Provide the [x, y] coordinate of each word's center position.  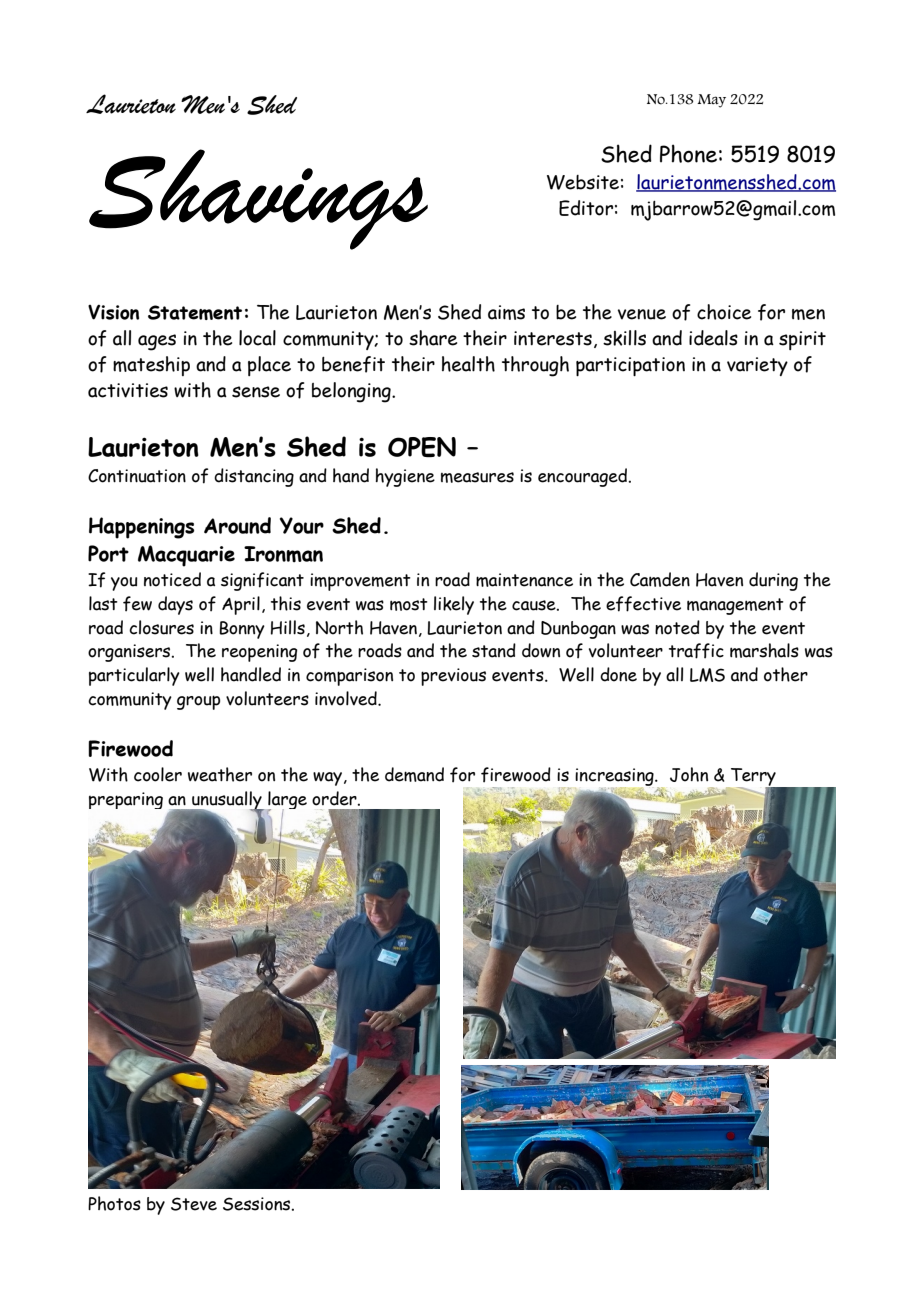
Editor [586, 208]
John [689, 774]
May [711, 101]
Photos [114, 1203]
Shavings [258, 199]
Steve [194, 1204]
